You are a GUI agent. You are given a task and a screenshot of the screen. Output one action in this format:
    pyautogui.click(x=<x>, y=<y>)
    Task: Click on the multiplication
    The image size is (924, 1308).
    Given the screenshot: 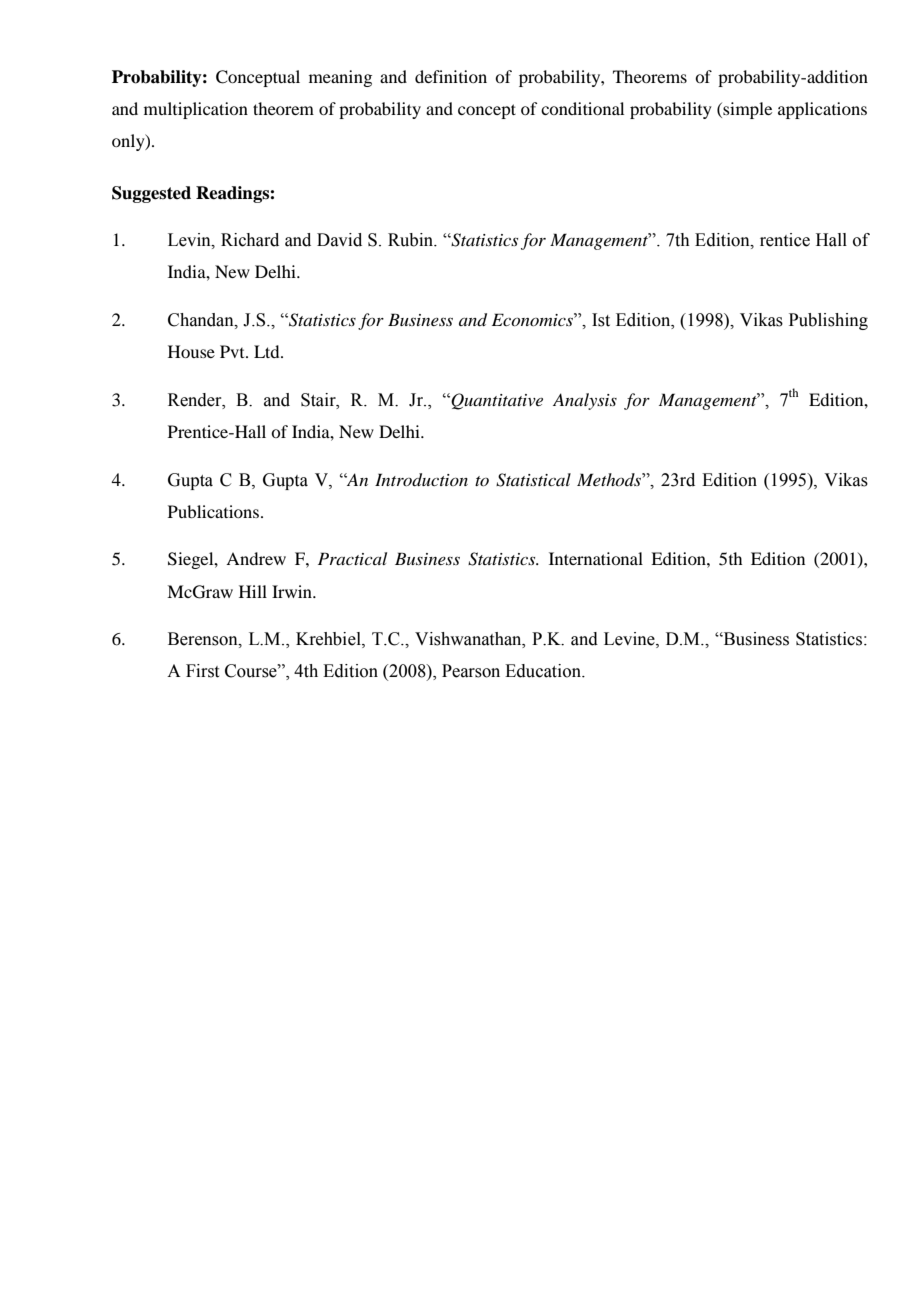 What is the action you would take?
    pyautogui.click(x=196, y=110)
